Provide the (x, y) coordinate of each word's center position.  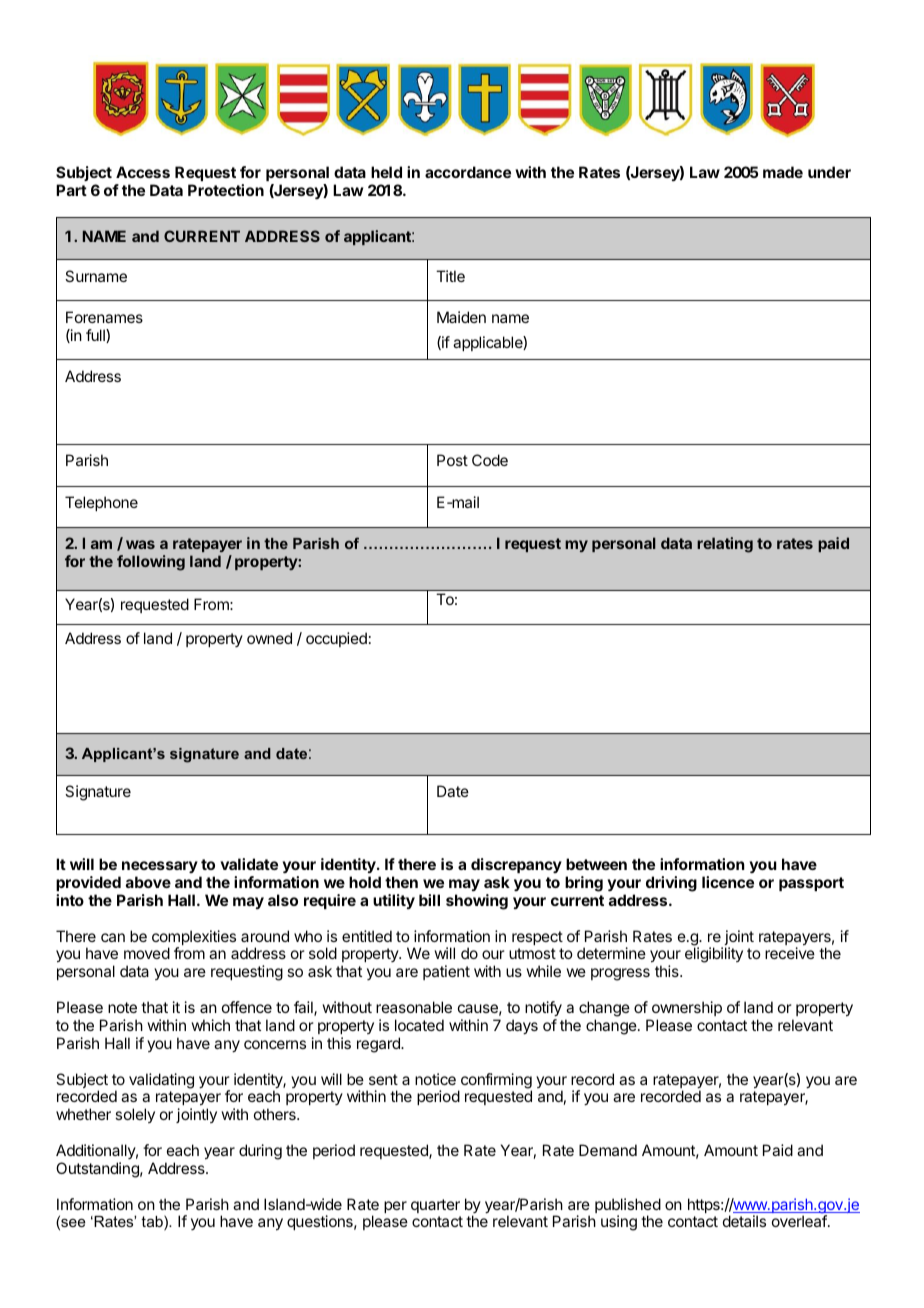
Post (452, 460)
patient (446, 972)
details (744, 1221)
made (783, 172)
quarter (435, 1206)
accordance (468, 172)
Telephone (101, 503)
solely (135, 1115)
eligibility (714, 955)
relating (725, 545)
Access (143, 172)
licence (728, 882)
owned (269, 638)
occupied (336, 639)
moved (147, 953)
